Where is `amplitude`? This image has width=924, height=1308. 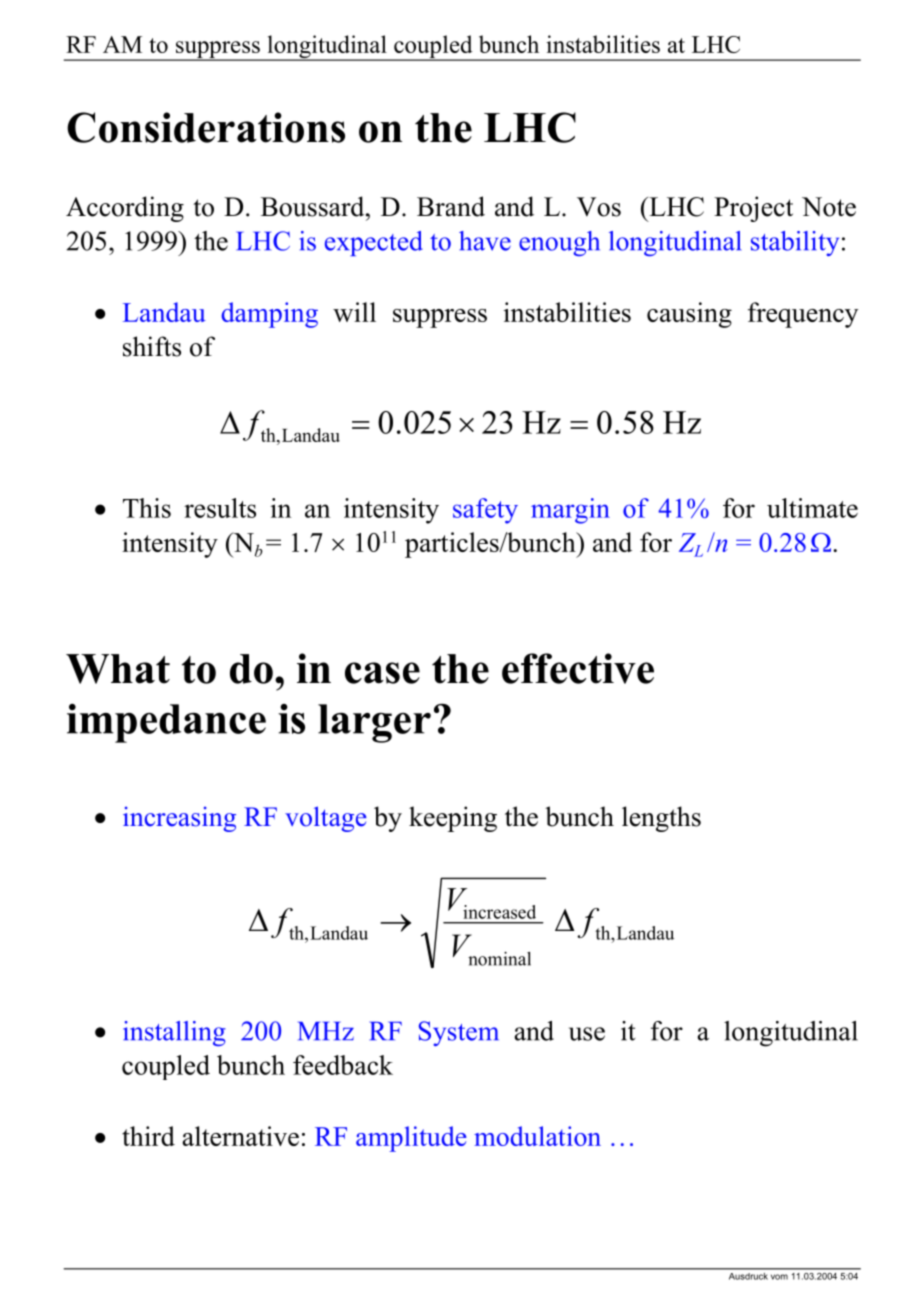 amplitude is located at coordinates (411, 1139).
